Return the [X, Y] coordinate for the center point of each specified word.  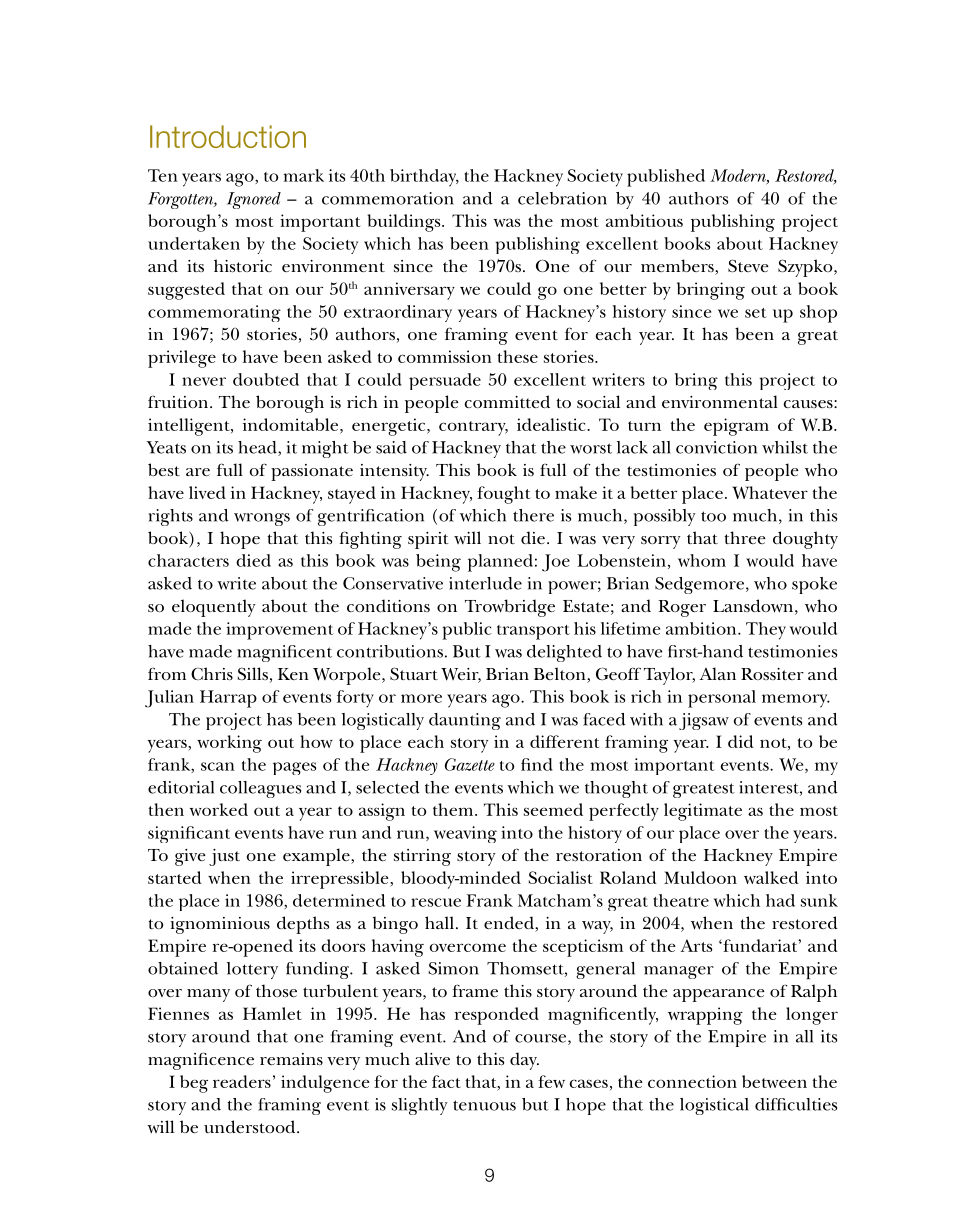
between [774, 1081]
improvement [280, 631]
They [766, 631]
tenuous [484, 1105]
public [467, 631]
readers [242, 1081]
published [666, 178]
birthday [424, 178]
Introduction [228, 136]
